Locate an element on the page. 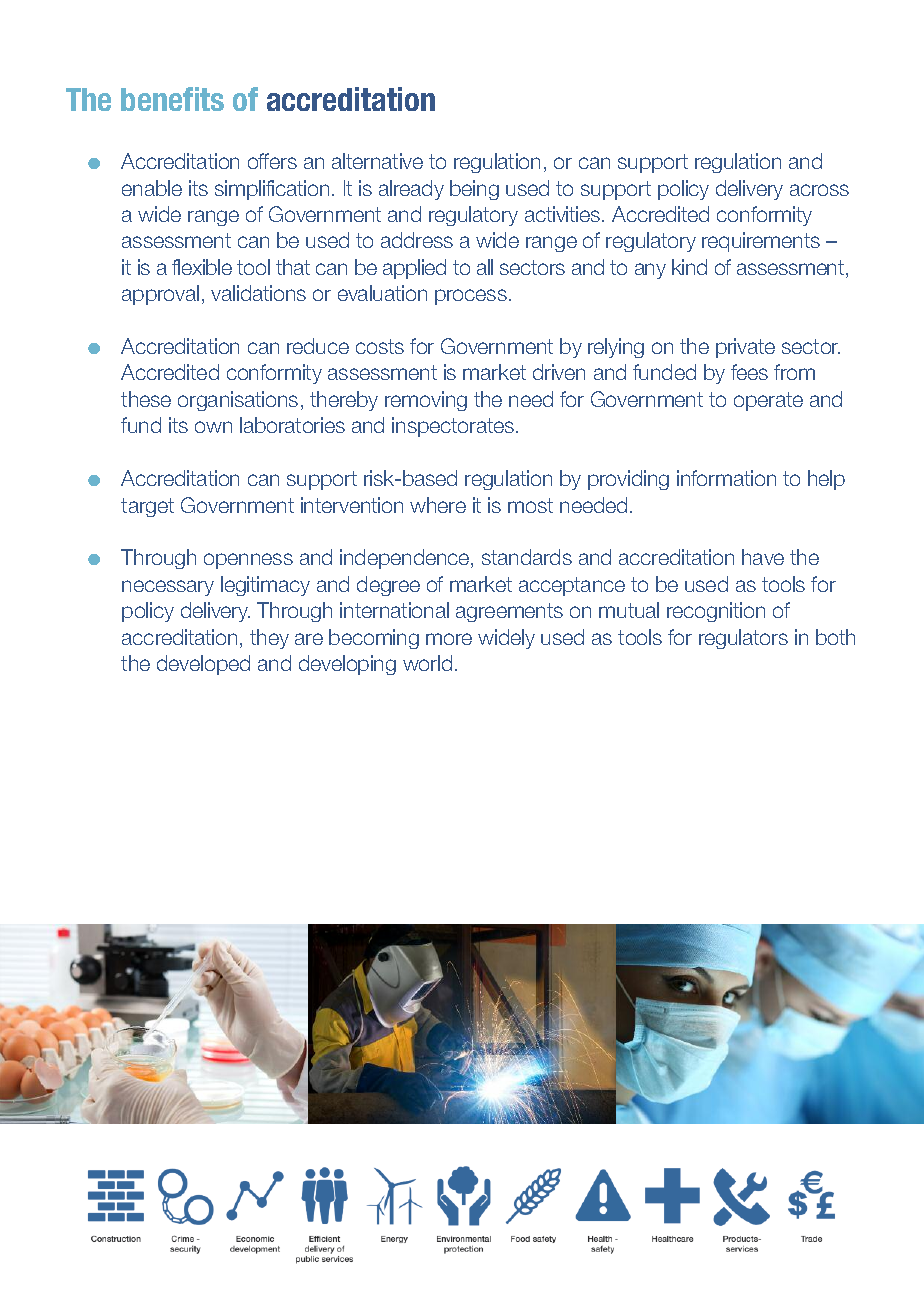 Image resolution: width=924 pixels, height=1308 pixels. driven is located at coordinates (559, 372).
